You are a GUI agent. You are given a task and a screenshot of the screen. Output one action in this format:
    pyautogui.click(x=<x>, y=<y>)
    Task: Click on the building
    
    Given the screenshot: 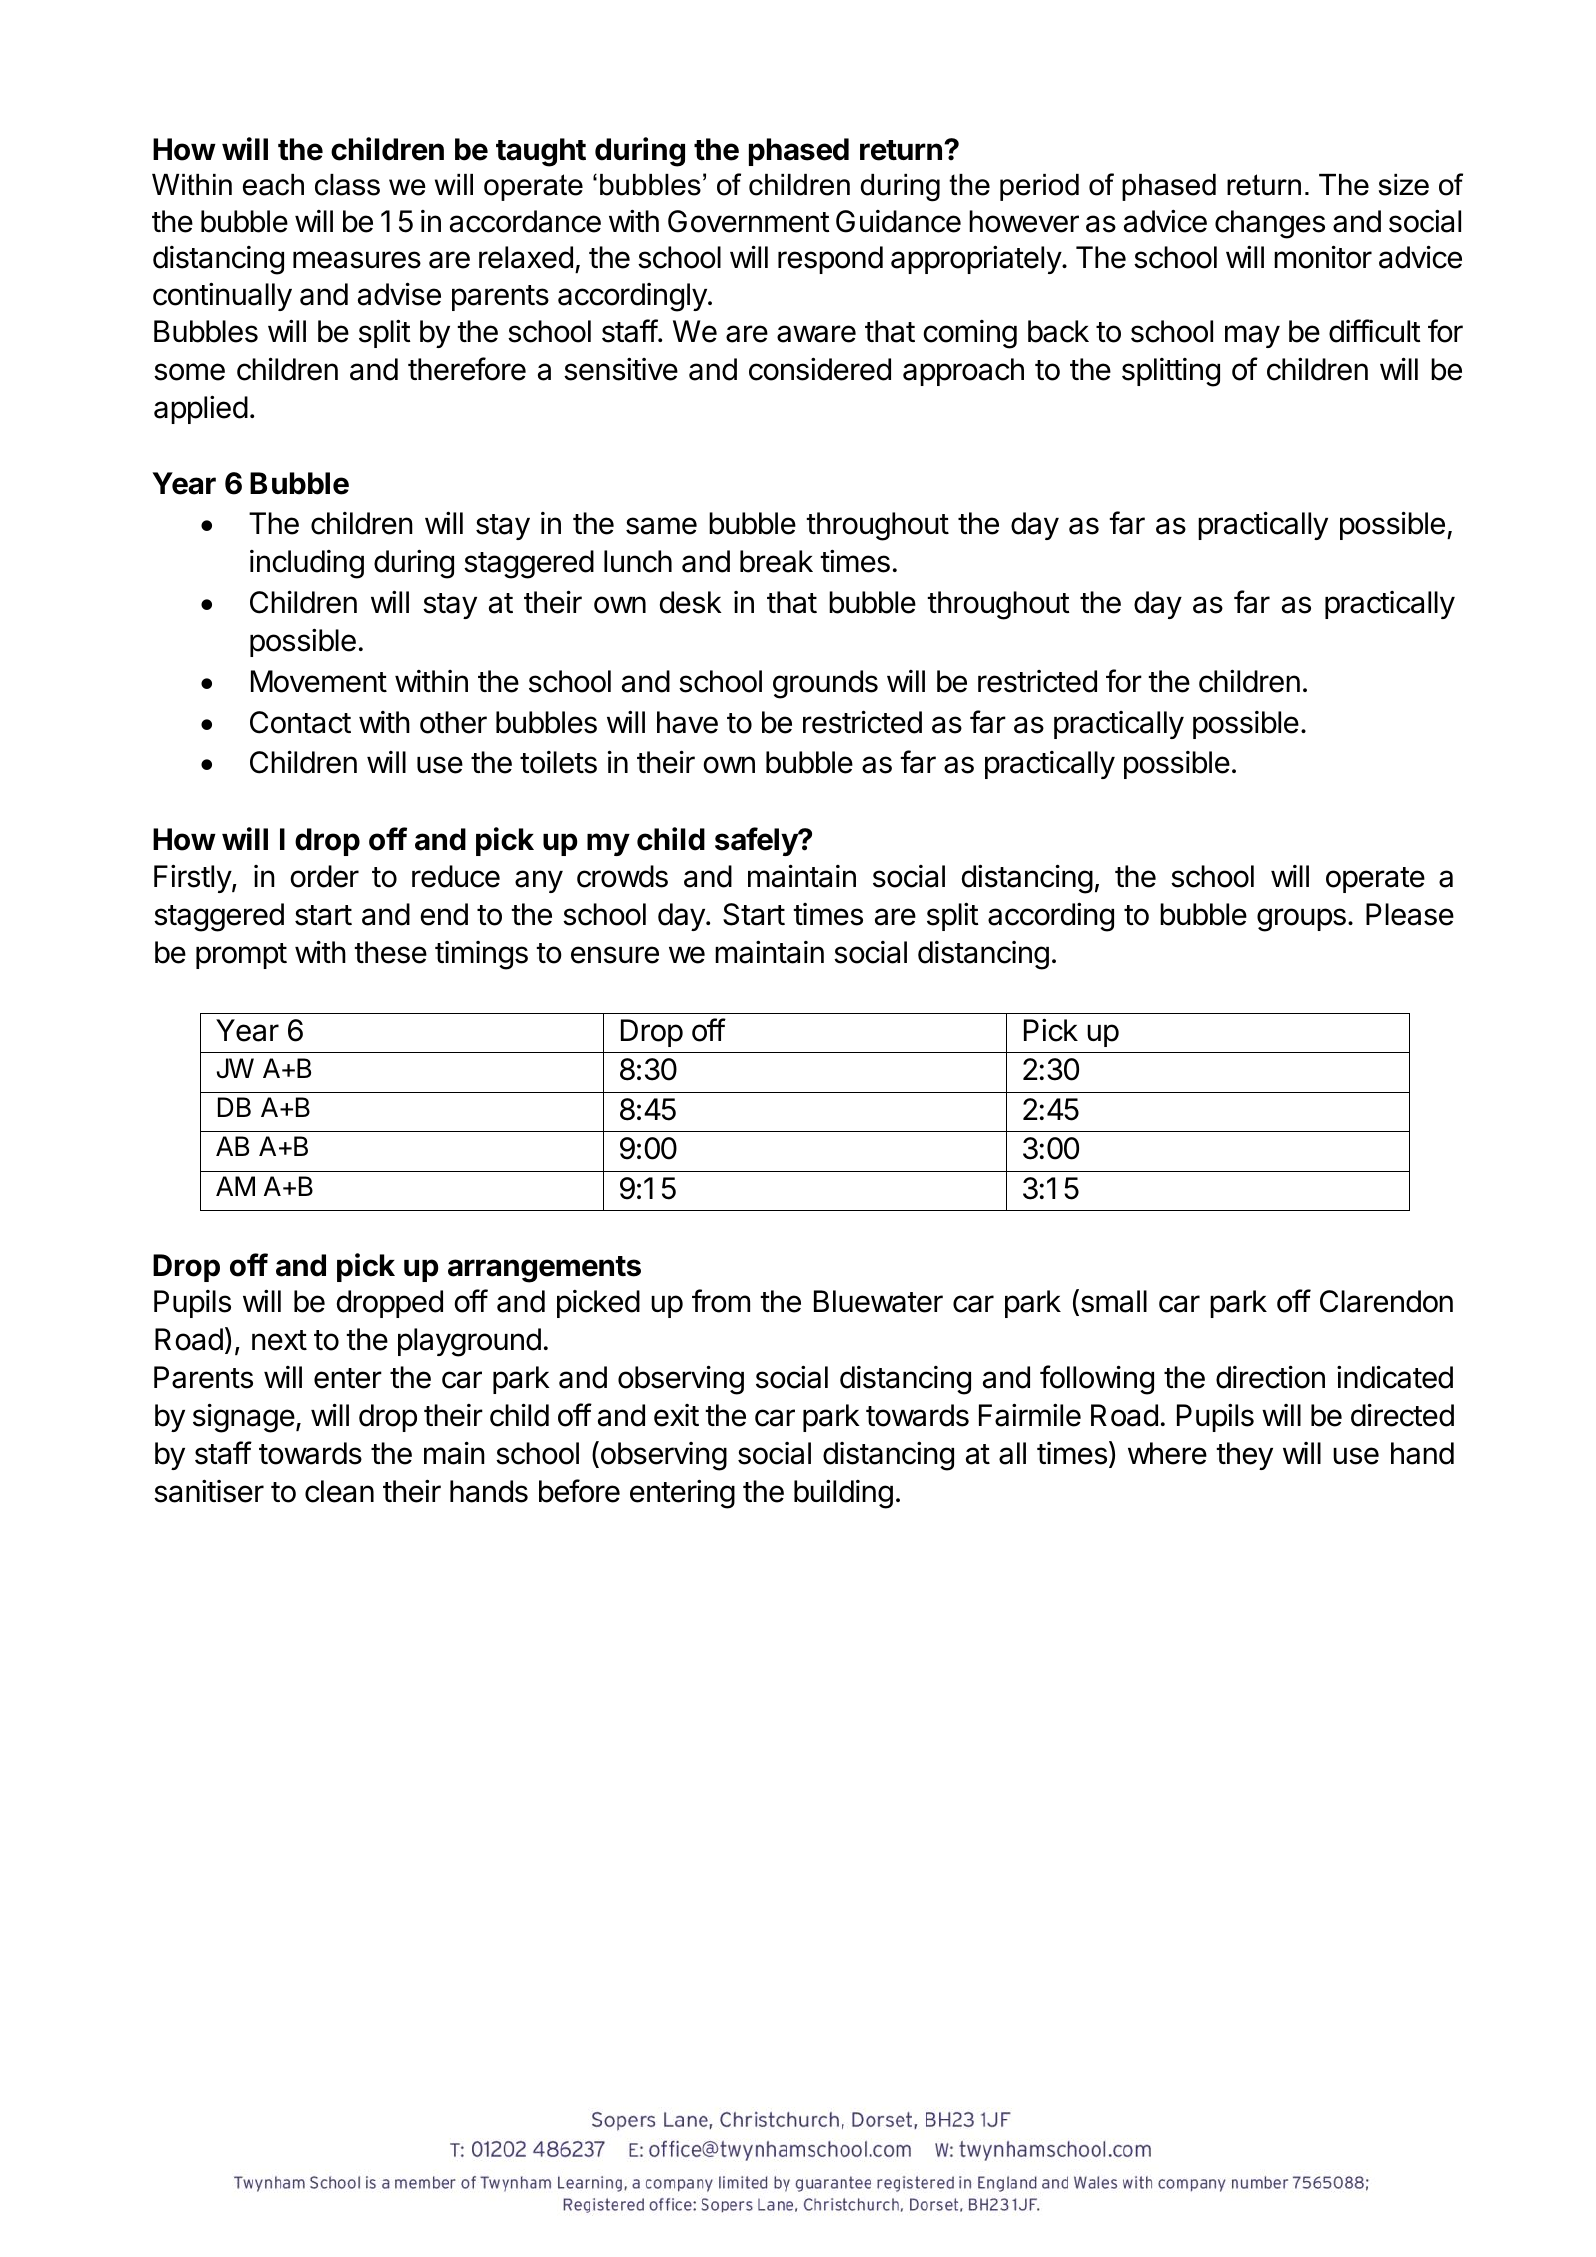 What is the action you would take?
    pyautogui.click(x=843, y=1494)
